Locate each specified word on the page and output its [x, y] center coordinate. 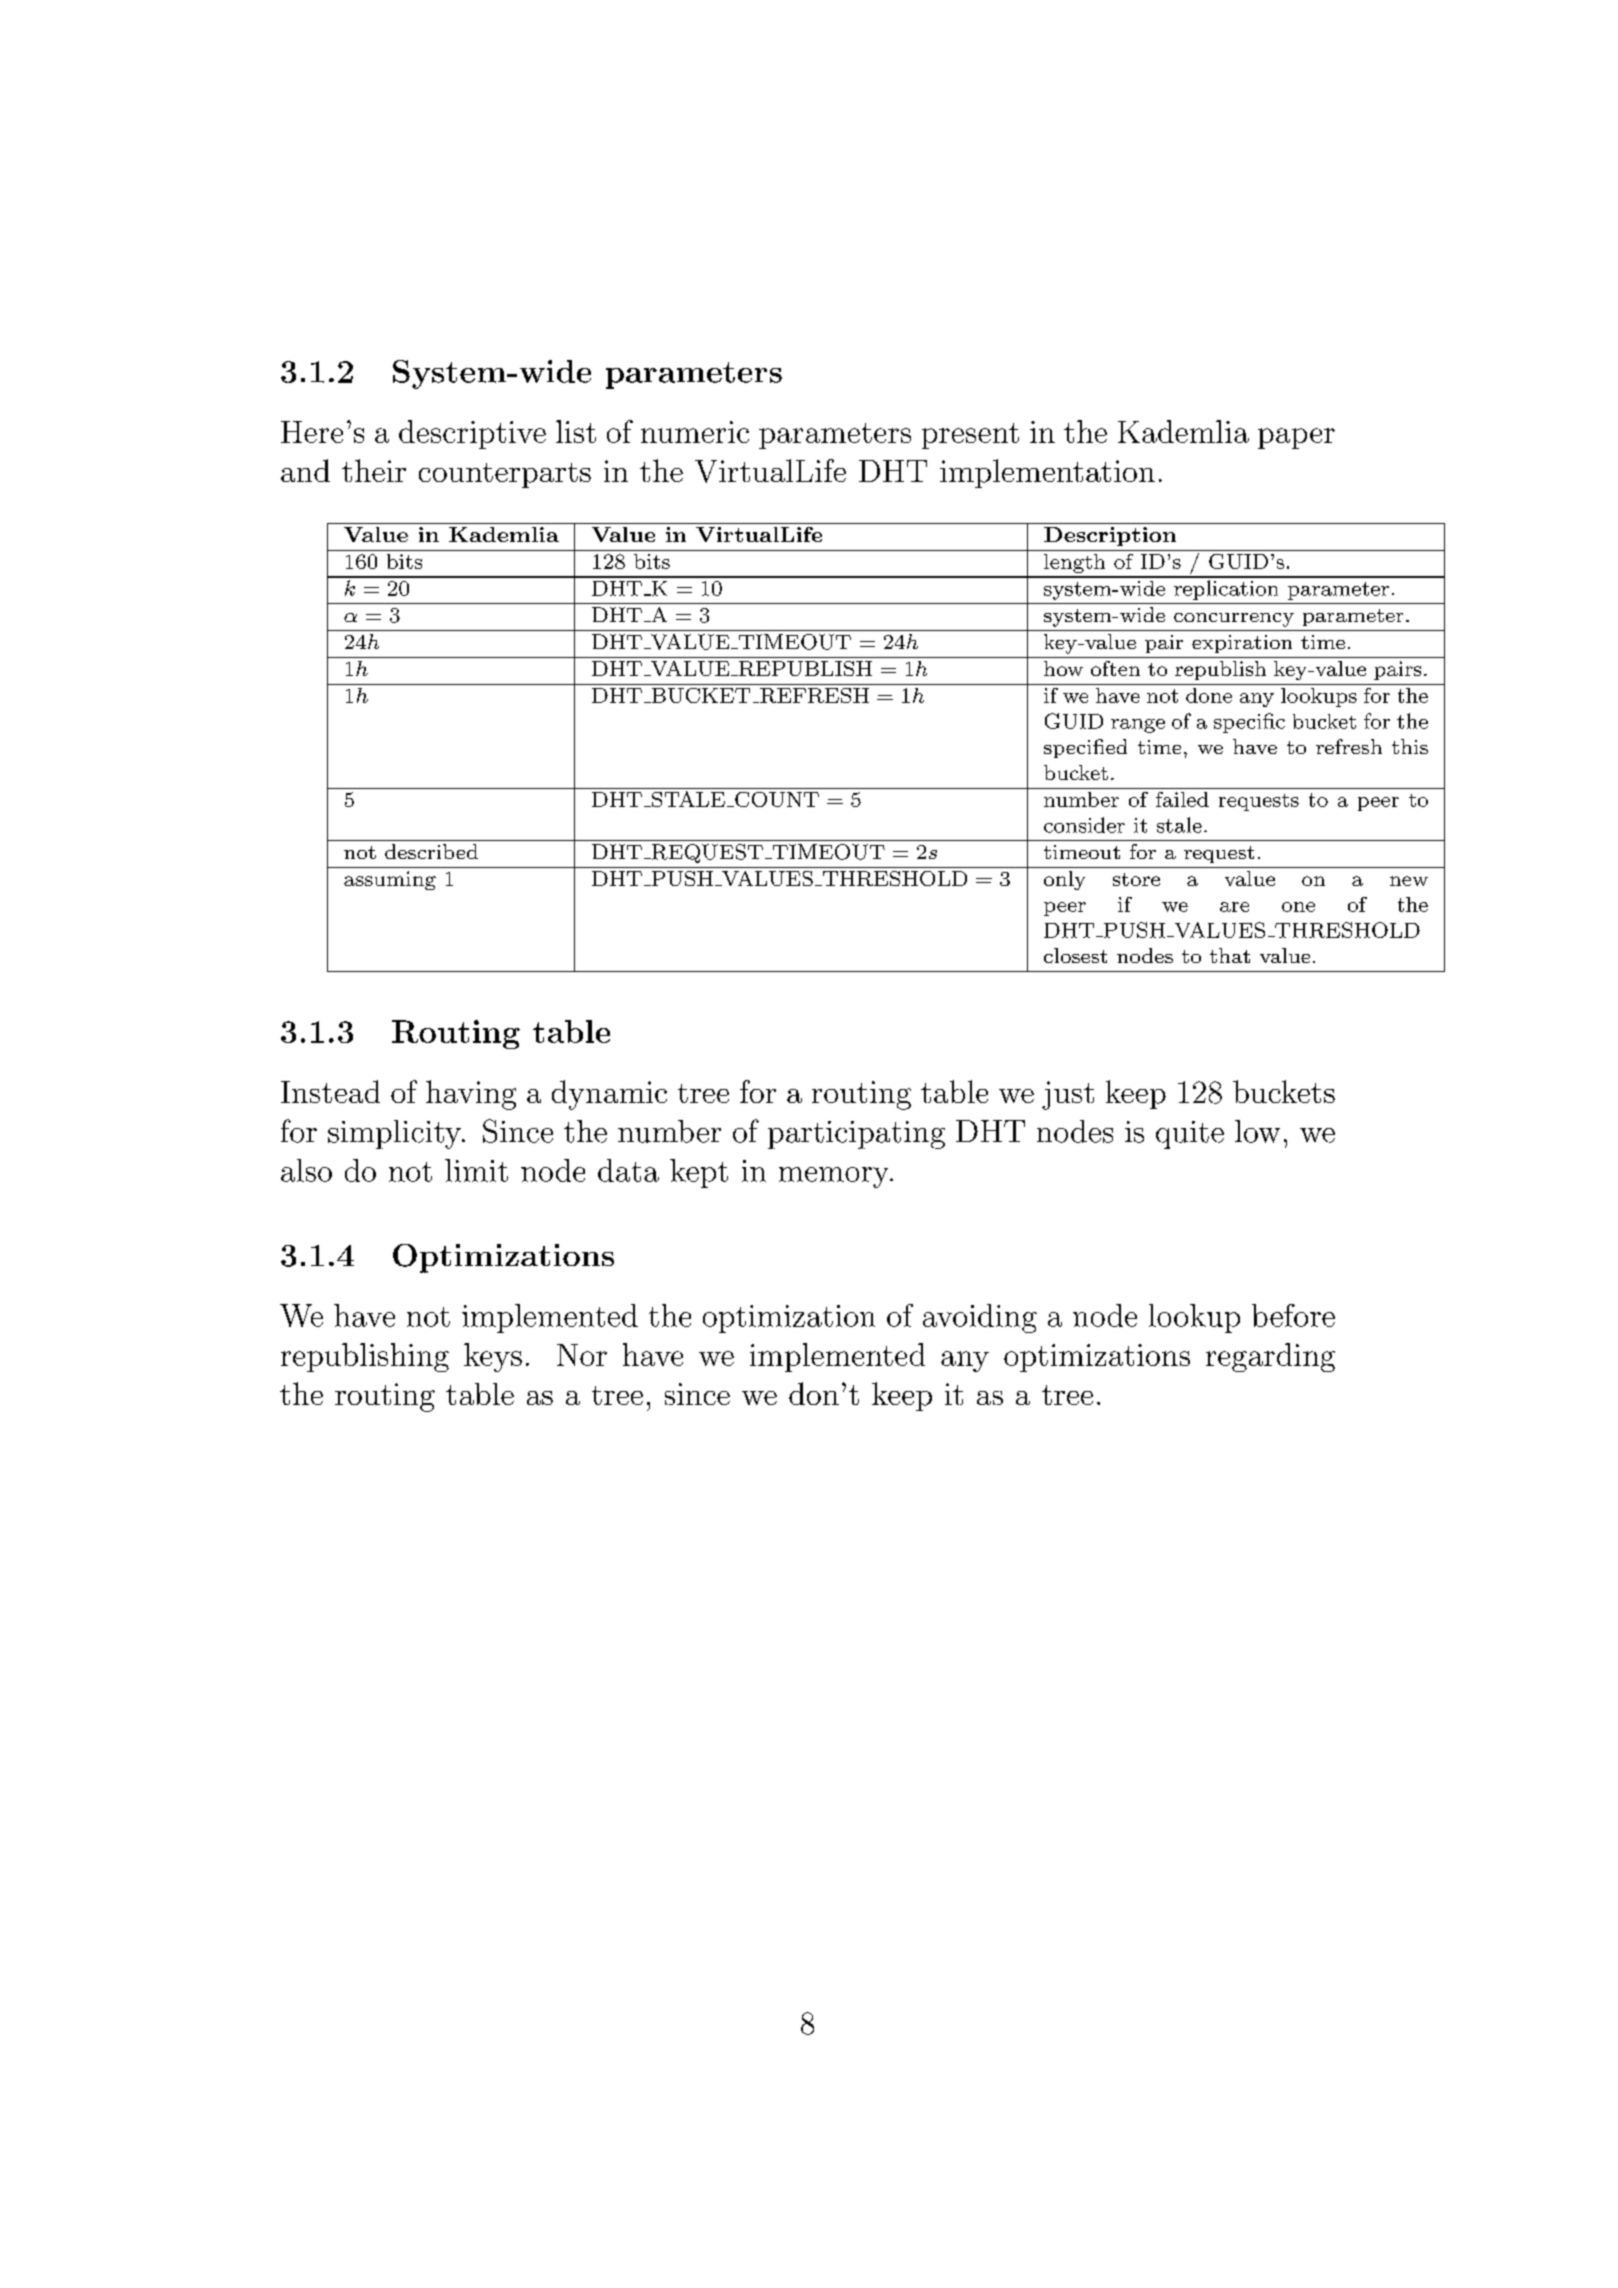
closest [1075, 955]
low [1257, 1131]
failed [1182, 799]
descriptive [472, 434]
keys [493, 1357]
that [1230, 955]
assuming [390, 880]
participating [856, 1135]
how [1063, 668]
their [374, 470]
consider [1084, 825]
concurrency [1234, 620]
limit [476, 1170]
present [970, 436]
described [431, 851]
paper [1296, 438]
